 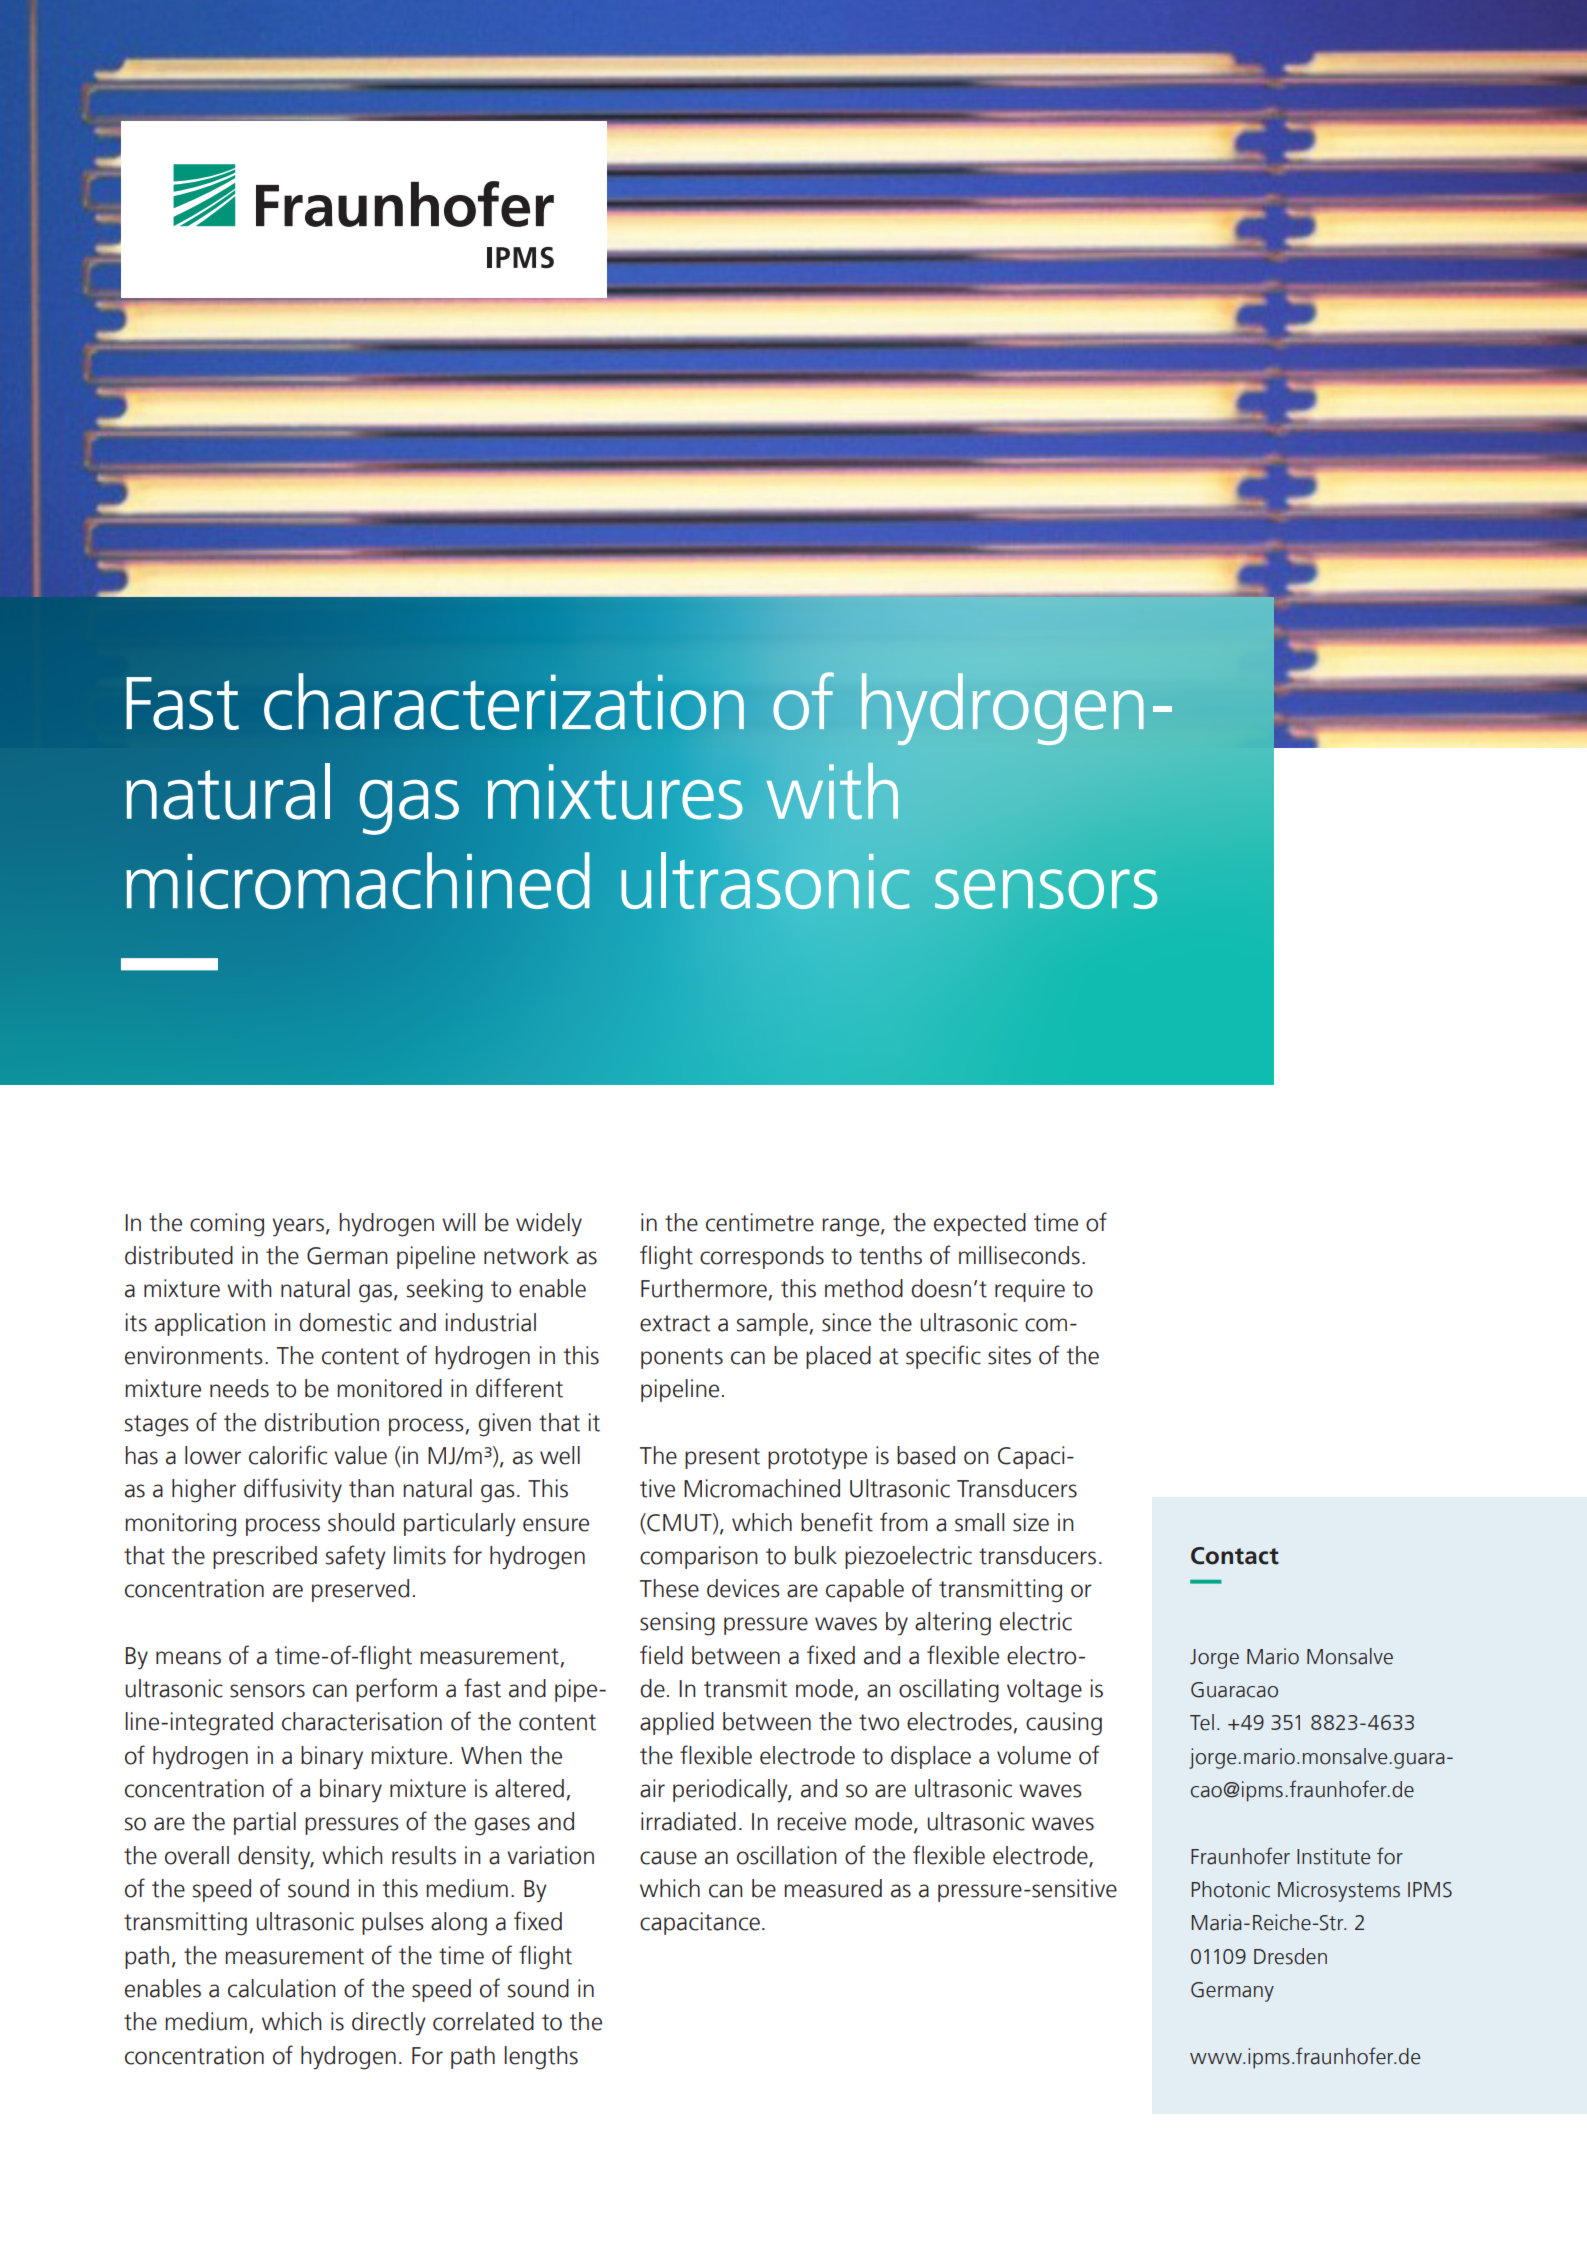 I want to click on calculation, so click(x=282, y=1988).
